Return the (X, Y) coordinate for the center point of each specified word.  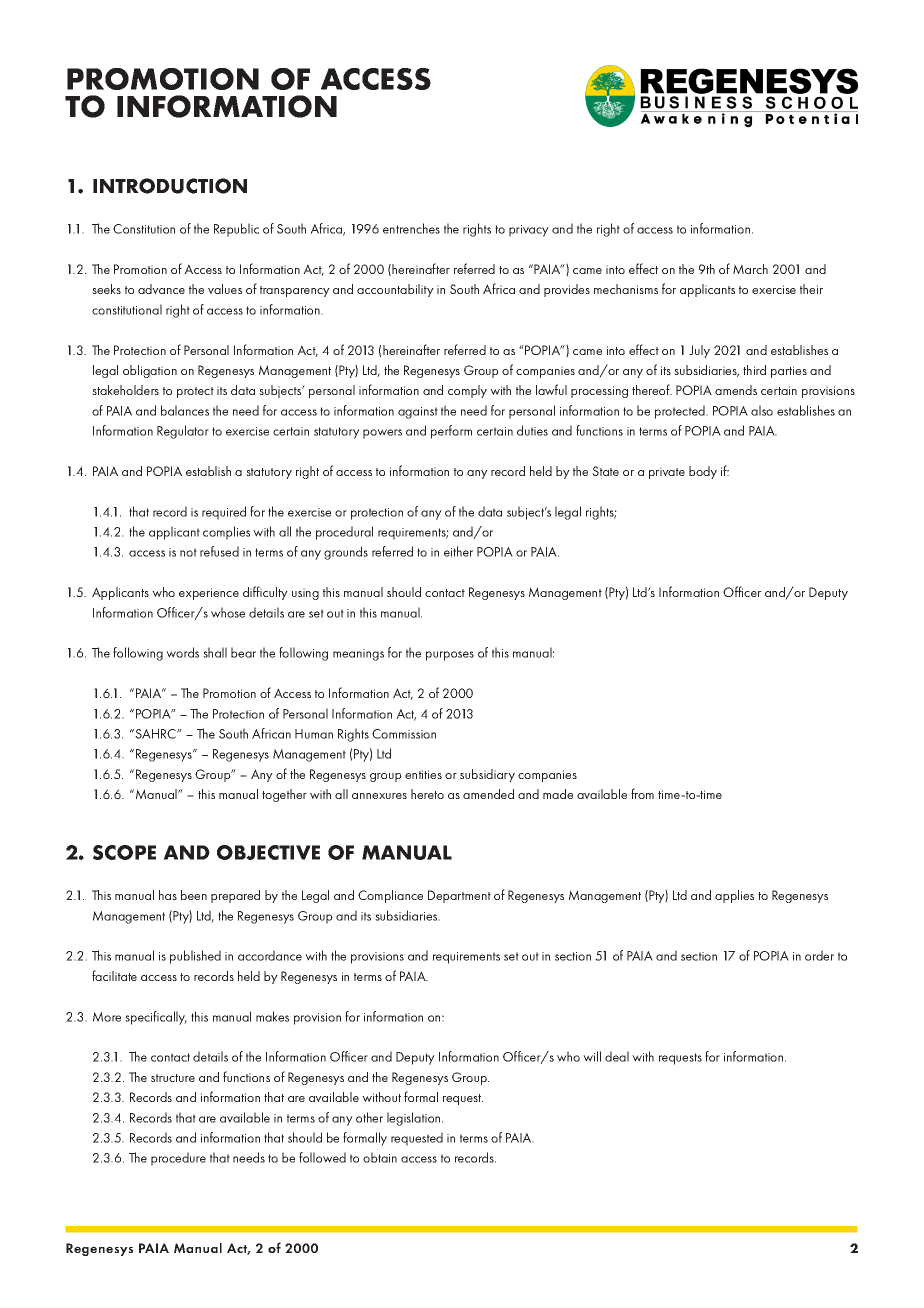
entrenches (411, 228)
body (703, 472)
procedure (178, 1159)
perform (451, 432)
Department (459, 896)
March (750, 269)
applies (734, 896)
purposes (450, 656)
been (194, 895)
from (642, 793)
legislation (415, 1119)
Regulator (183, 432)
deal (617, 1056)
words (182, 652)
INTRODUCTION (170, 186)
